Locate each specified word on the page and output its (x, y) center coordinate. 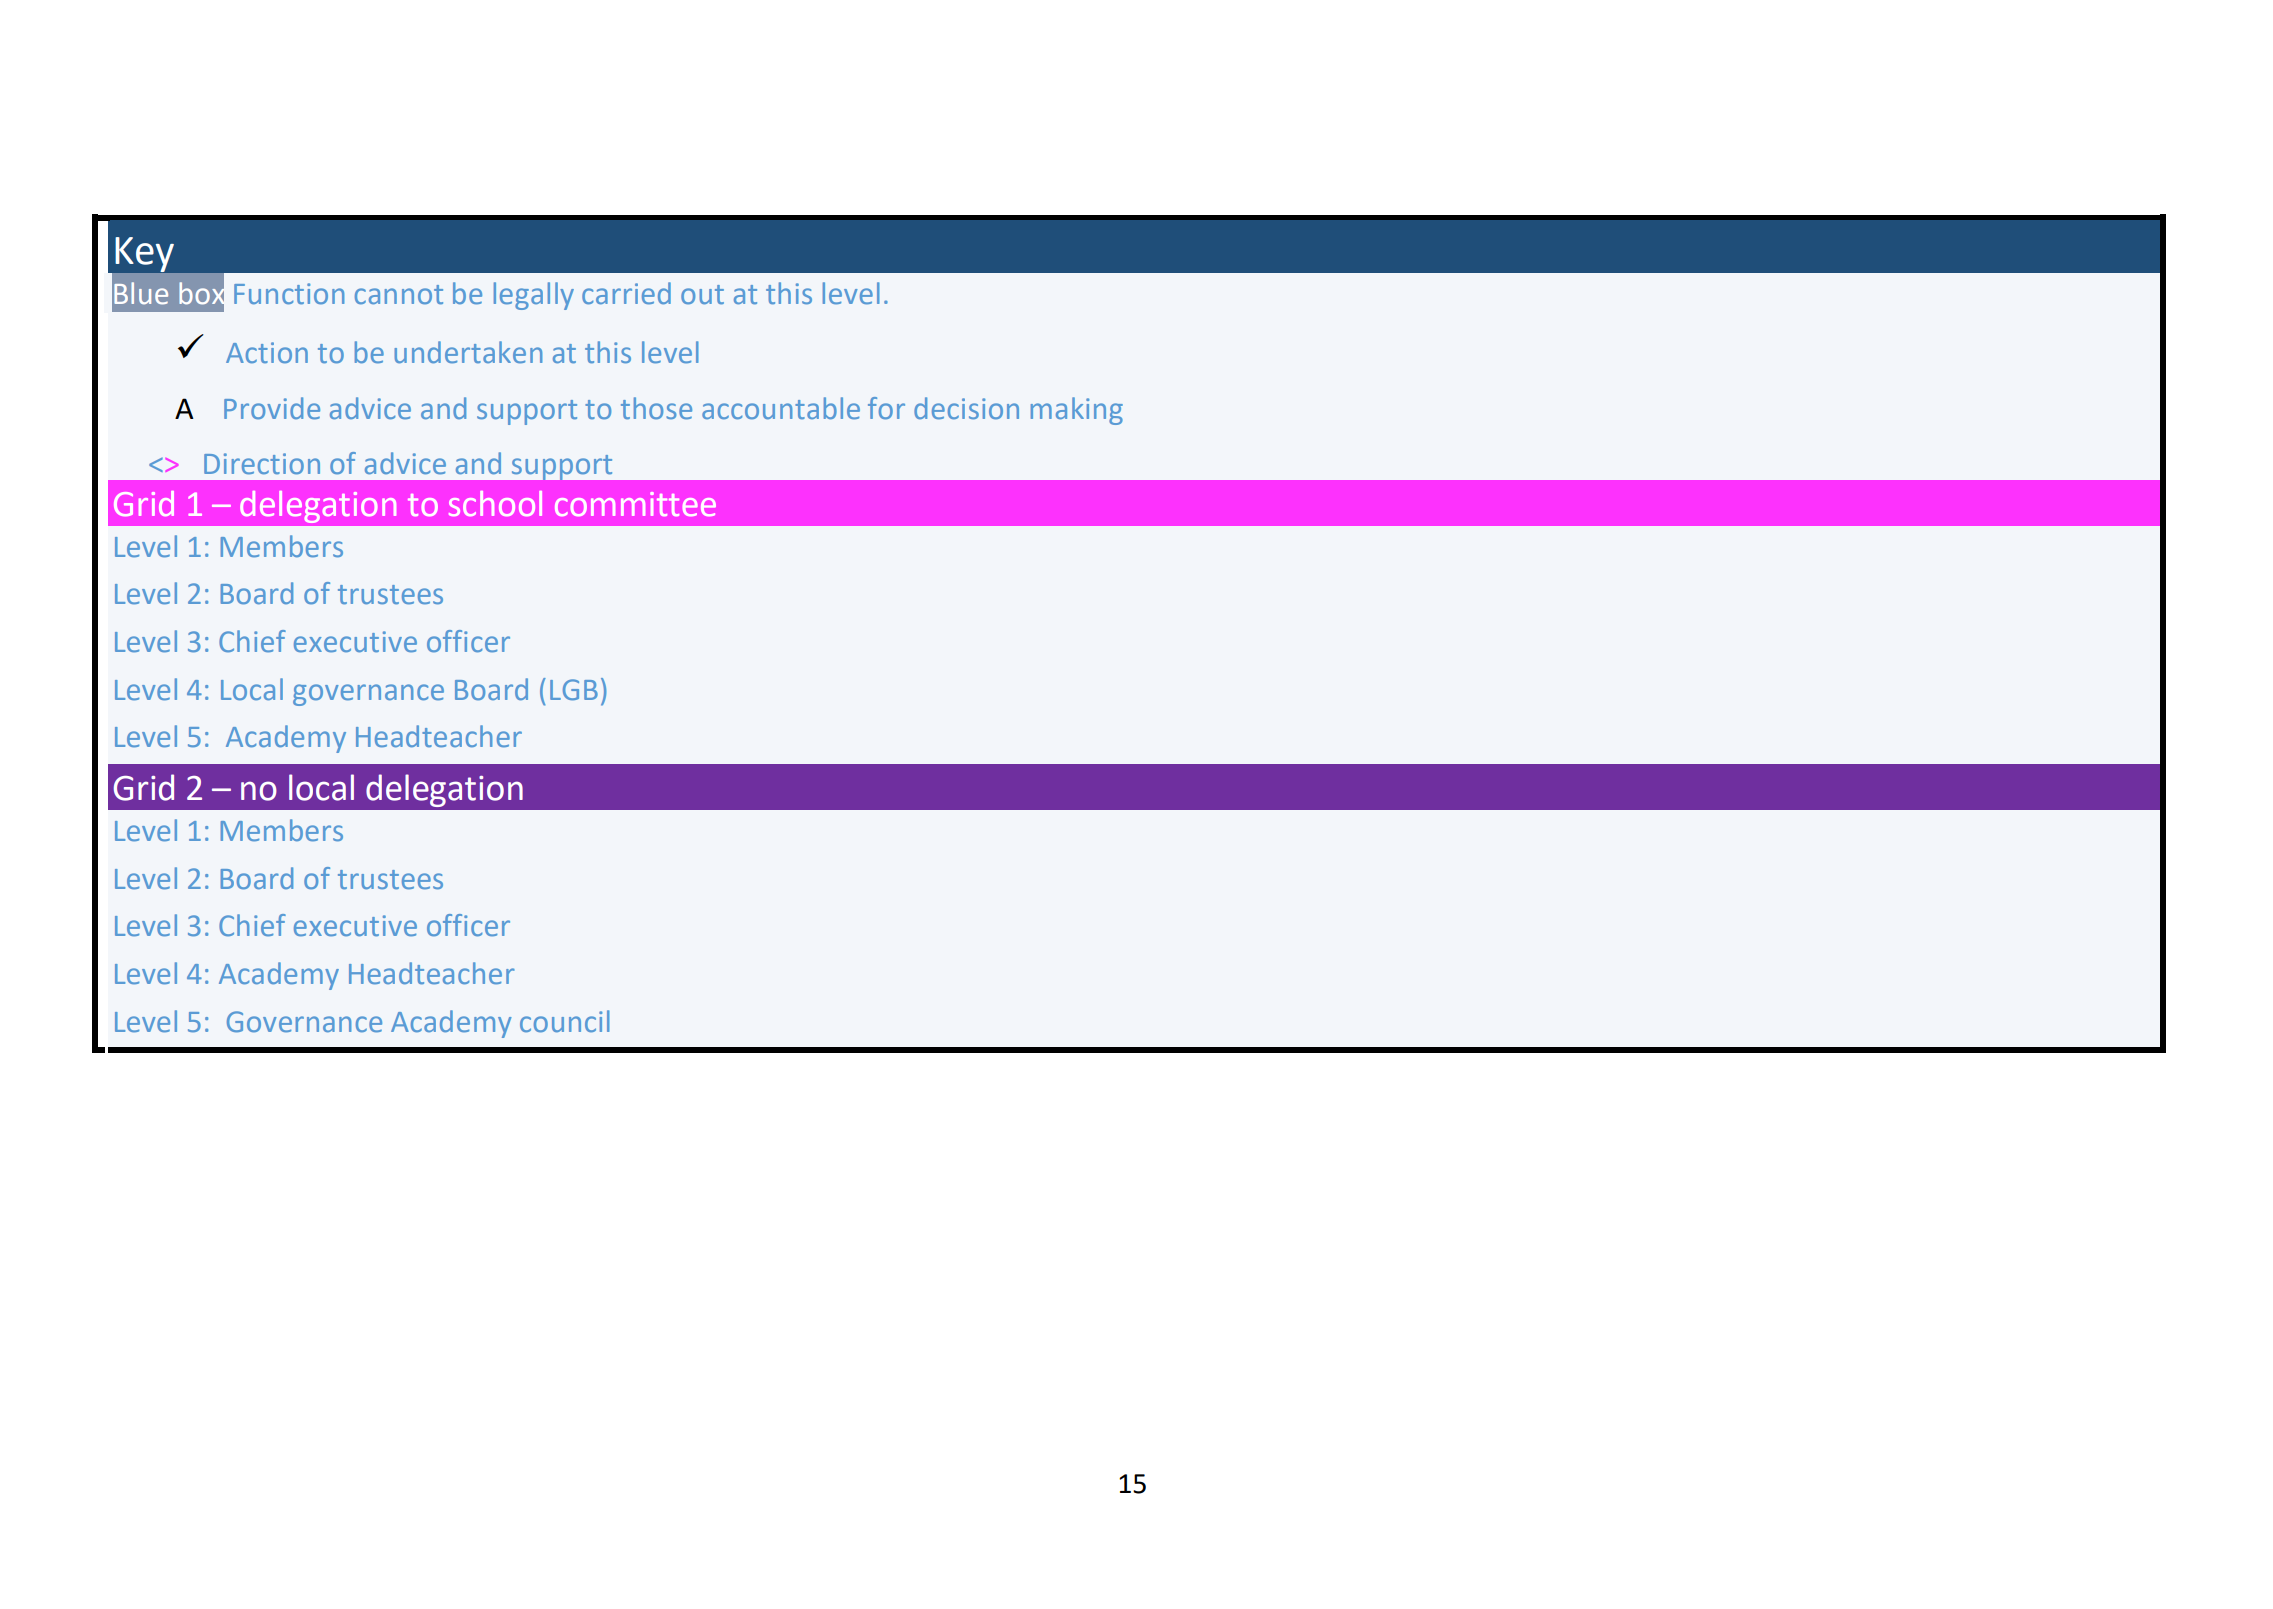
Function (289, 294)
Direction (262, 464)
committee (635, 504)
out (702, 295)
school (495, 503)
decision (966, 408)
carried (626, 293)
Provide (272, 408)
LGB (574, 690)
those (656, 408)
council (565, 1021)
